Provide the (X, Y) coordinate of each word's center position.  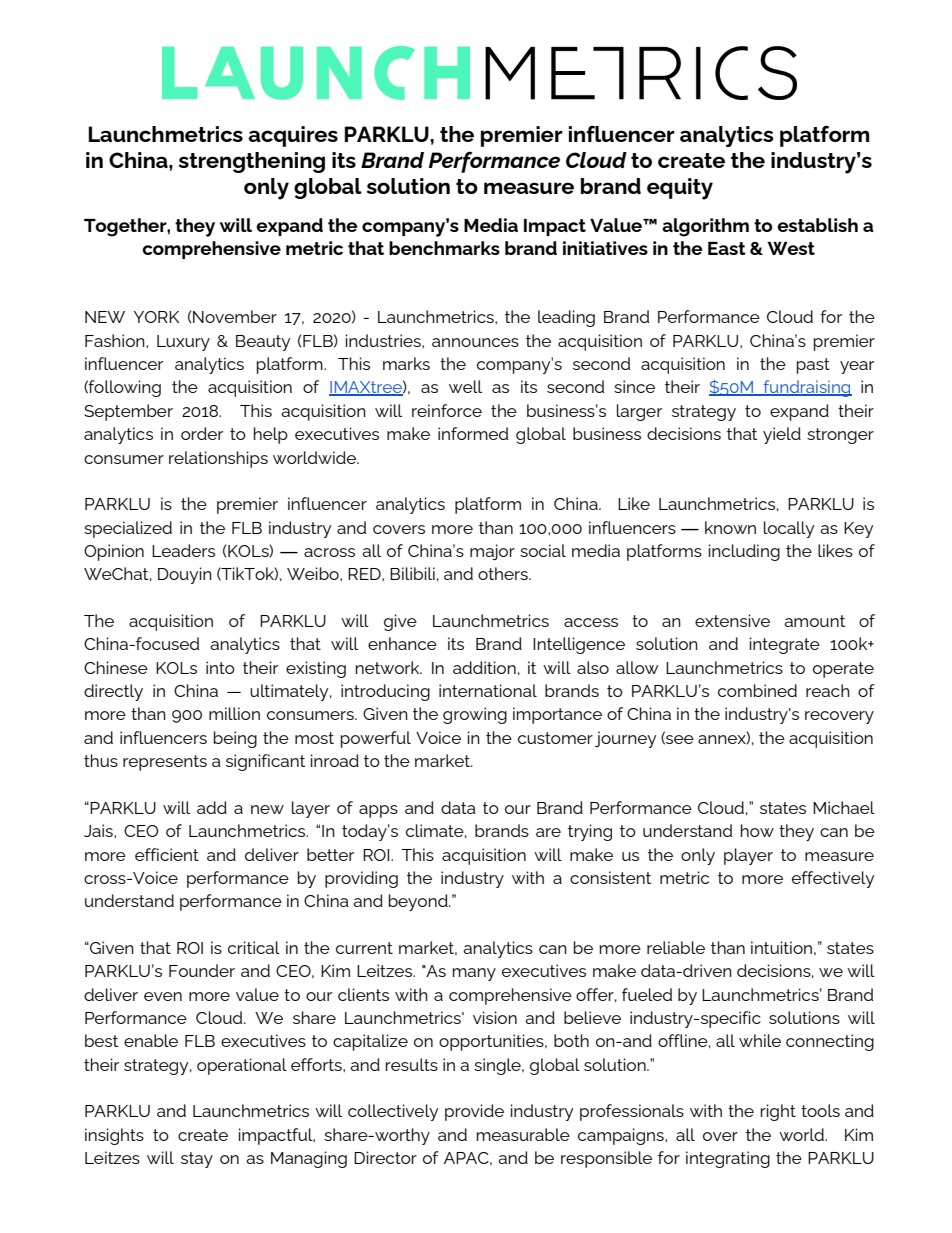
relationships (218, 459)
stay (197, 1160)
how (757, 830)
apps (378, 811)
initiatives (605, 248)
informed (473, 433)
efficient (167, 854)
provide (474, 1112)
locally (789, 529)
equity (680, 189)
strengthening (252, 162)
